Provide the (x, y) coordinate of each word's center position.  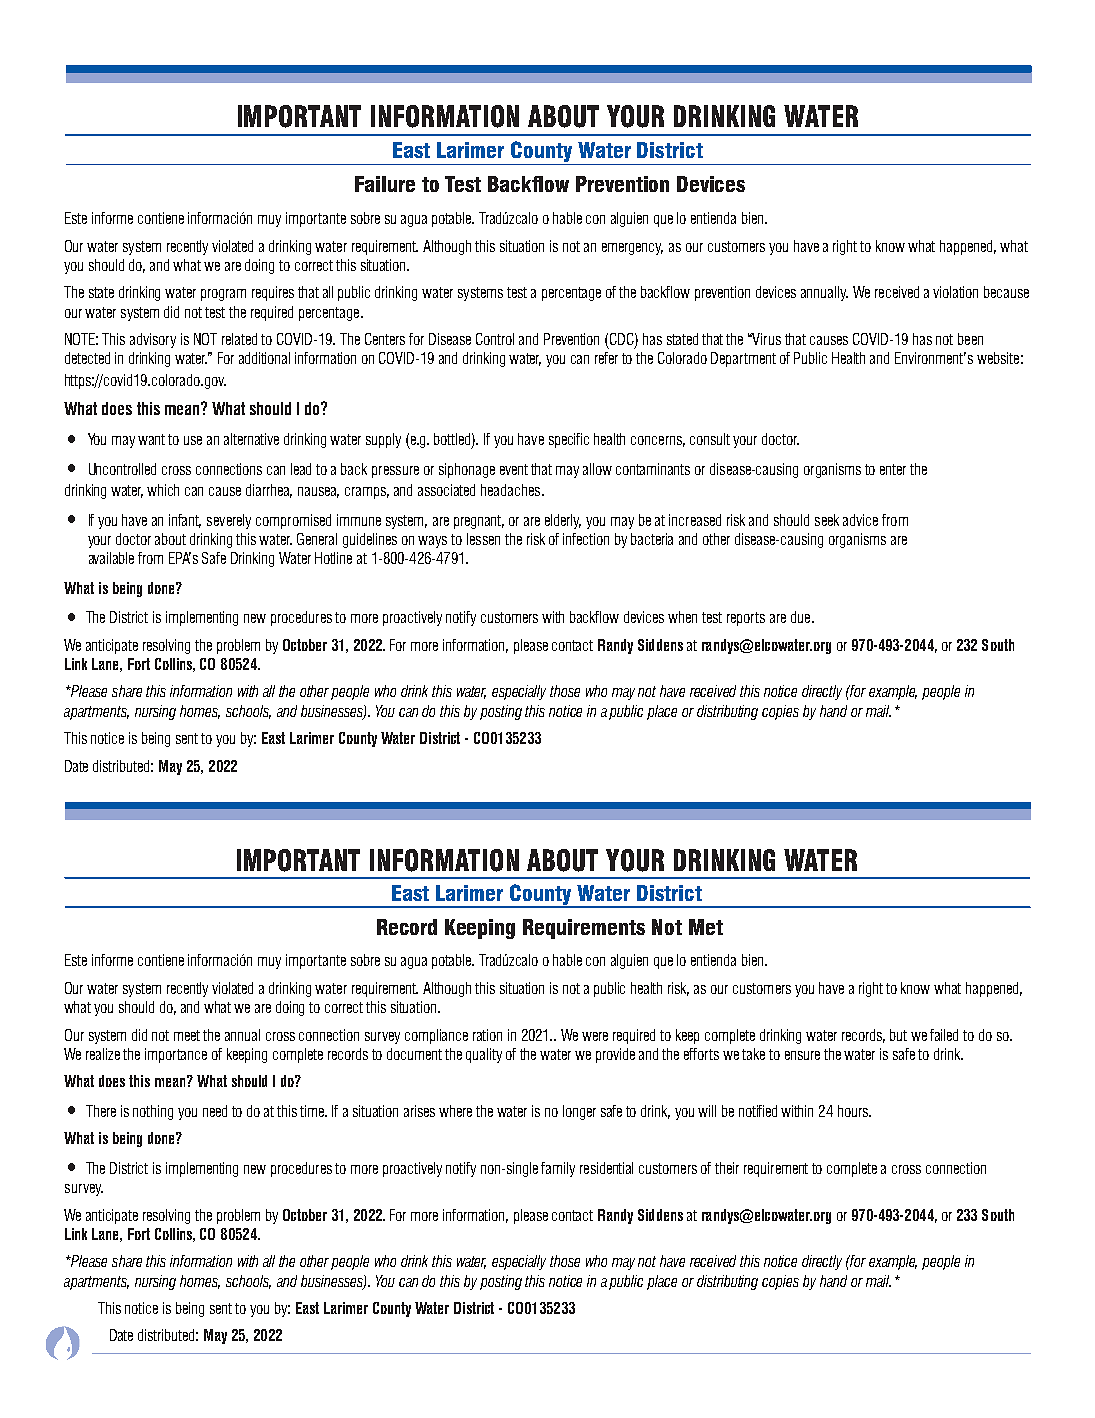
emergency (632, 249)
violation (955, 292)
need (215, 1111)
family (558, 1169)
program (223, 295)
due (802, 617)
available (111, 558)
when (682, 617)
